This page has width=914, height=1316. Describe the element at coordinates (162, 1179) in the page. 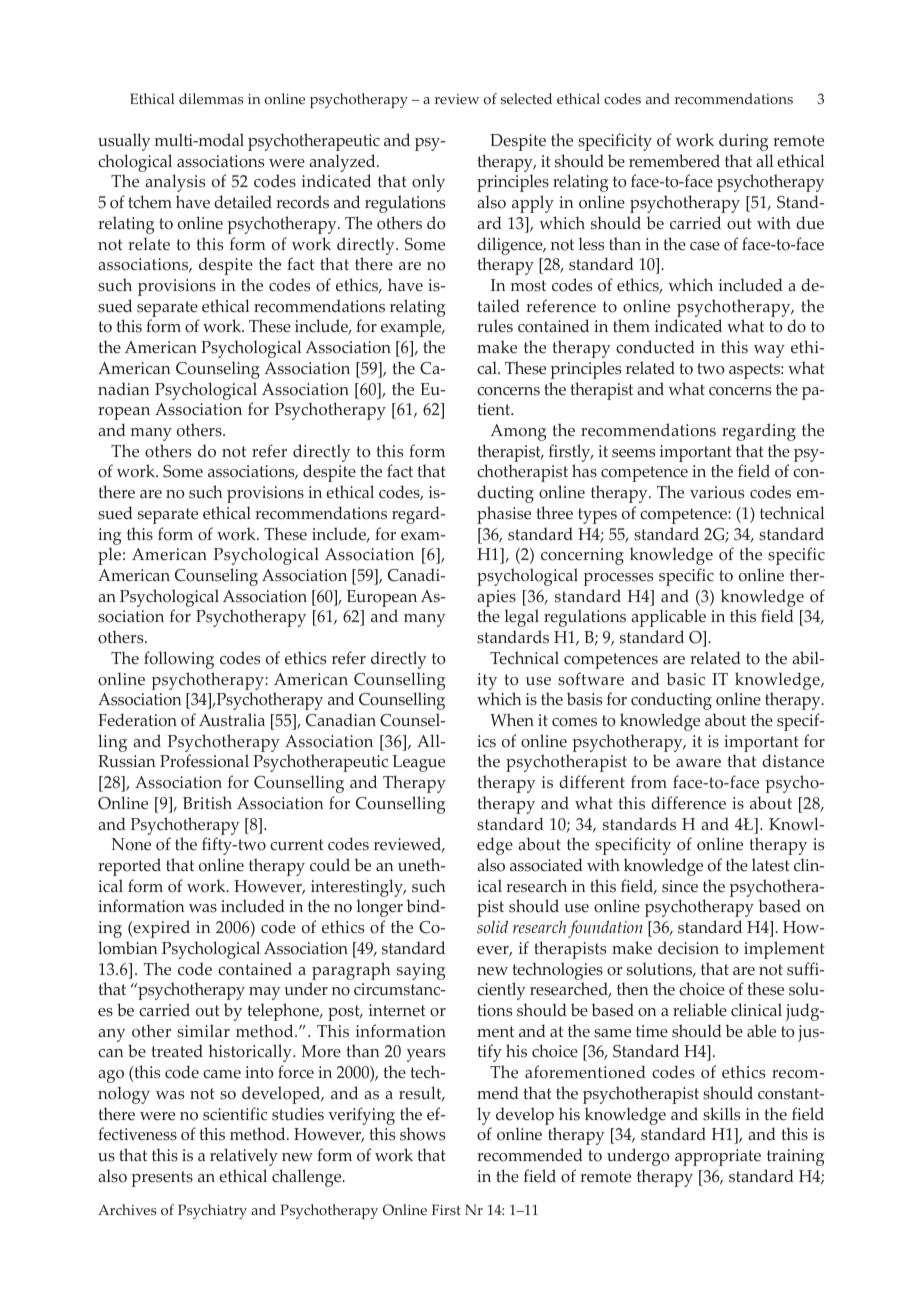

I see `presents` at that location.
